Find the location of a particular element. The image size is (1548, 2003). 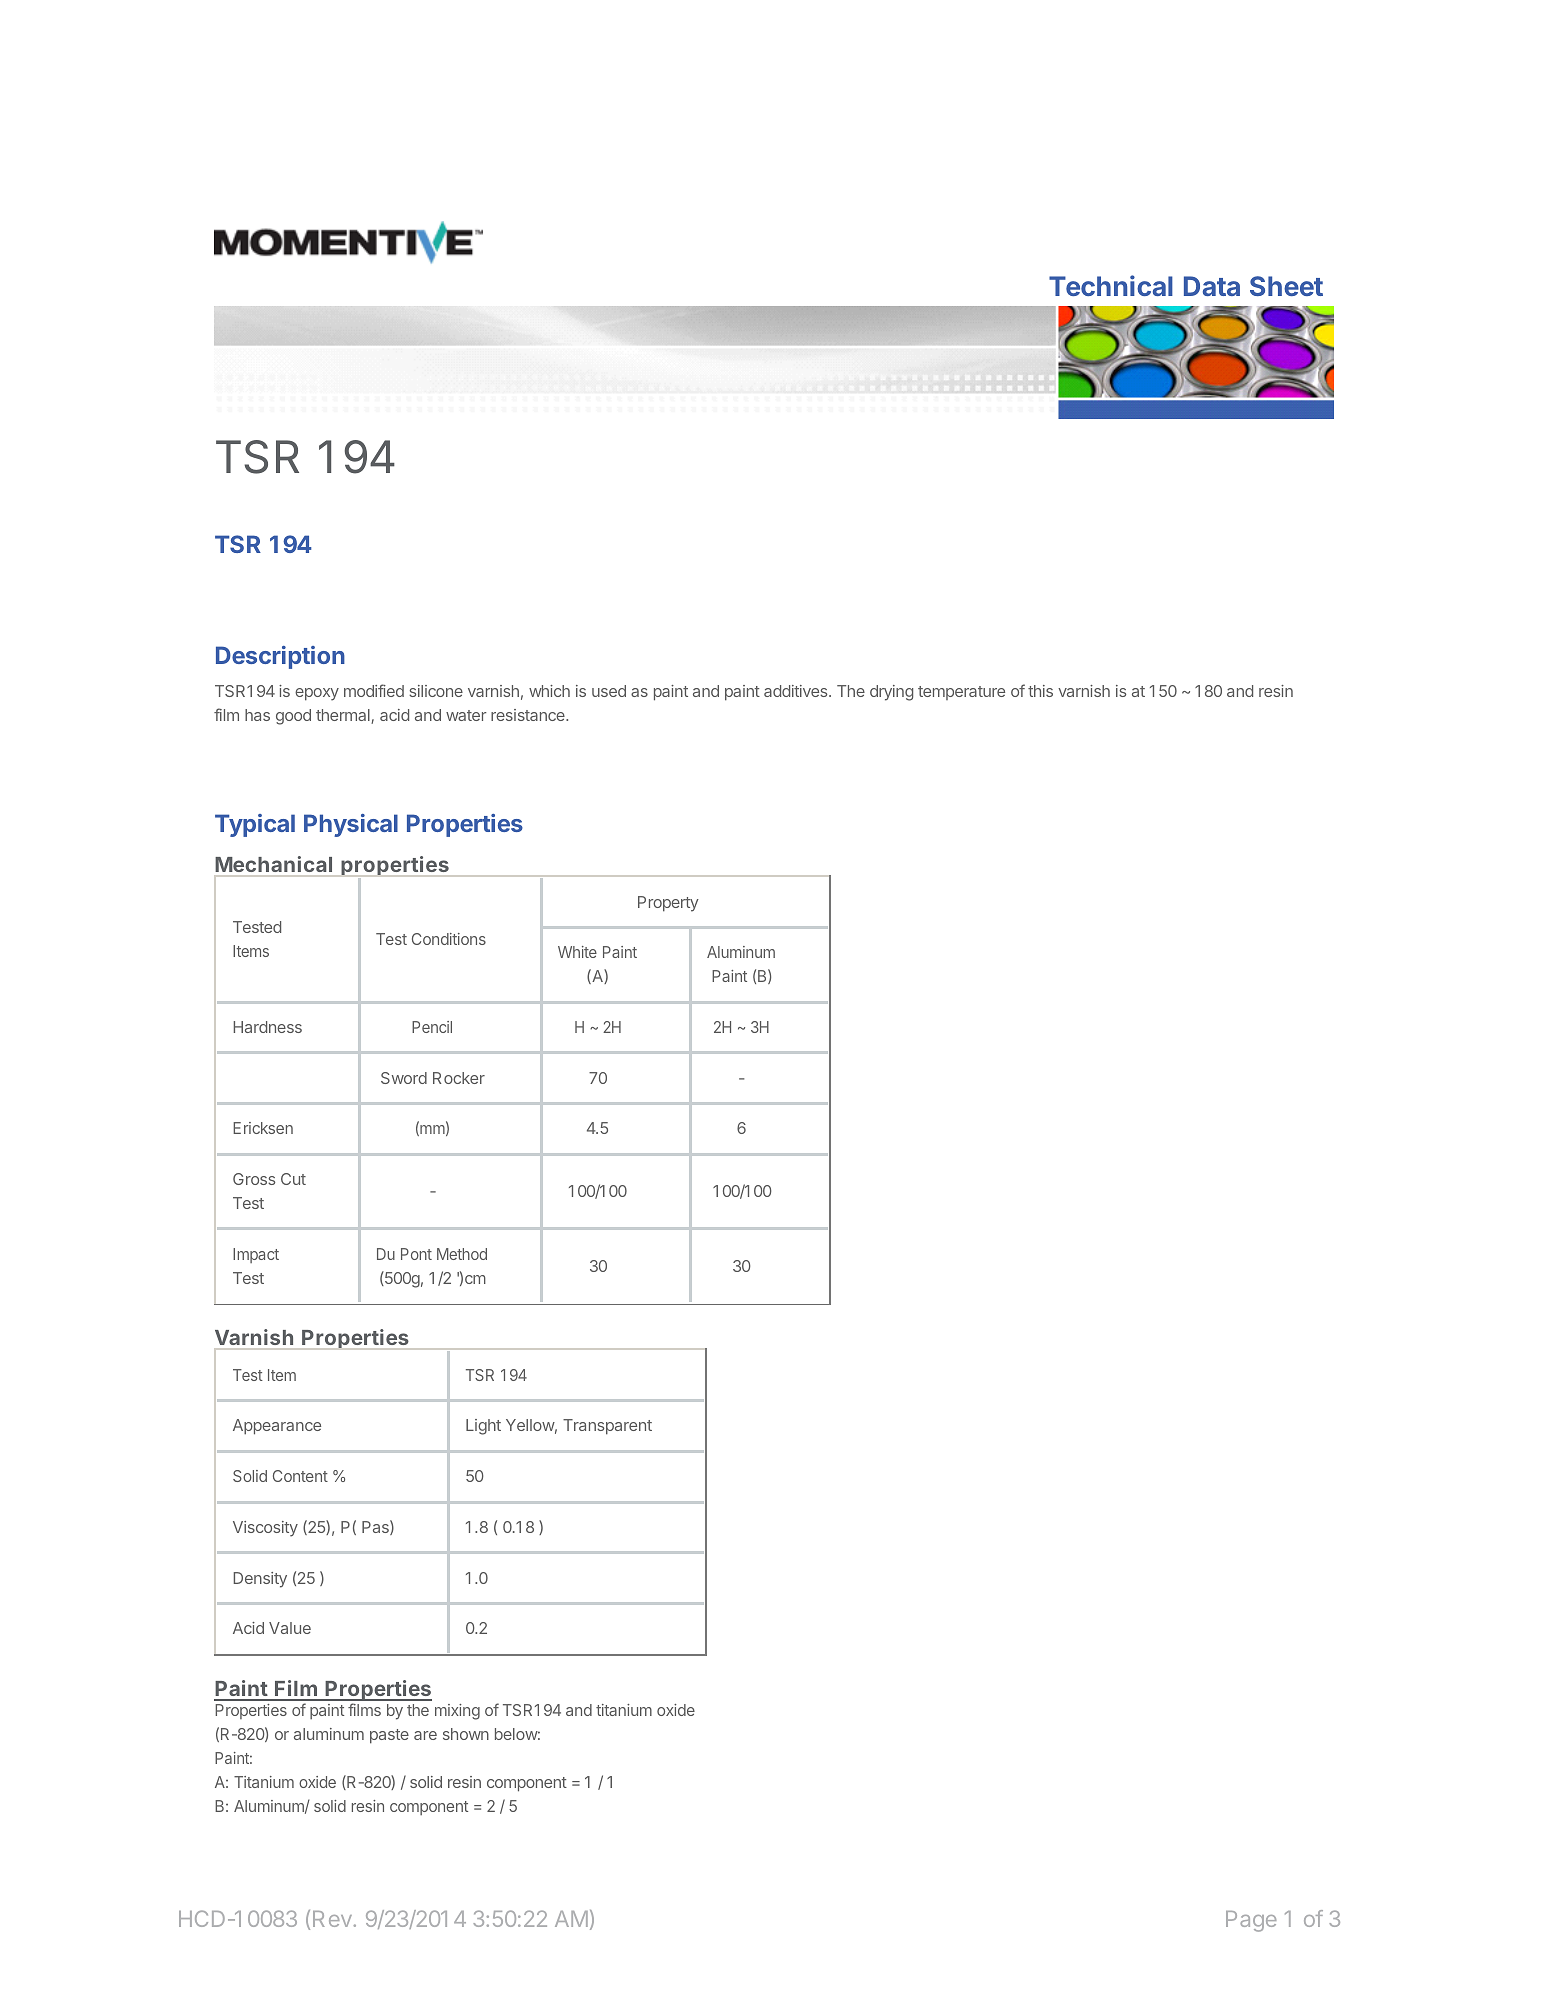

Description is located at coordinates (280, 657).
